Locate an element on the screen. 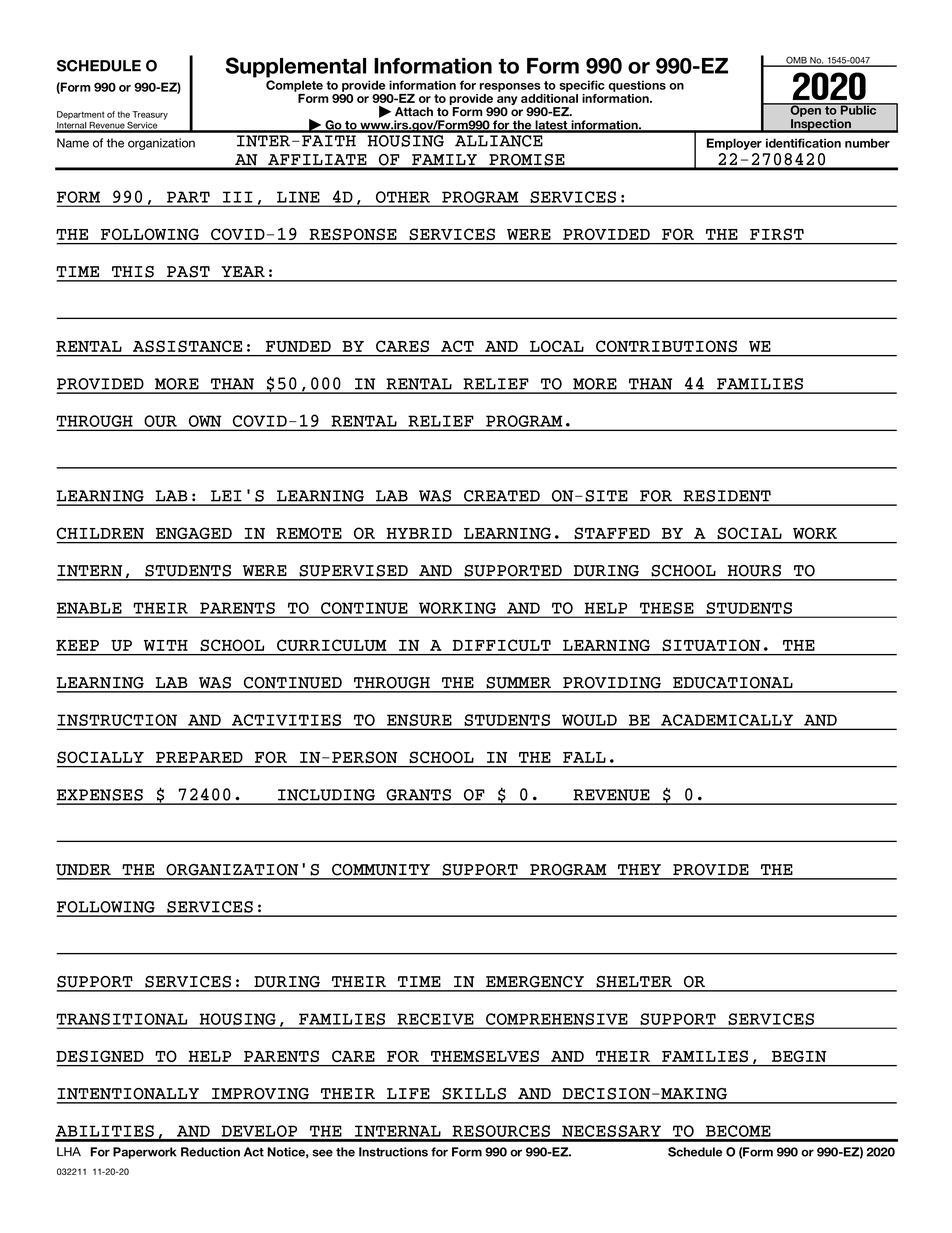  FIRST is located at coordinates (777, 234).
